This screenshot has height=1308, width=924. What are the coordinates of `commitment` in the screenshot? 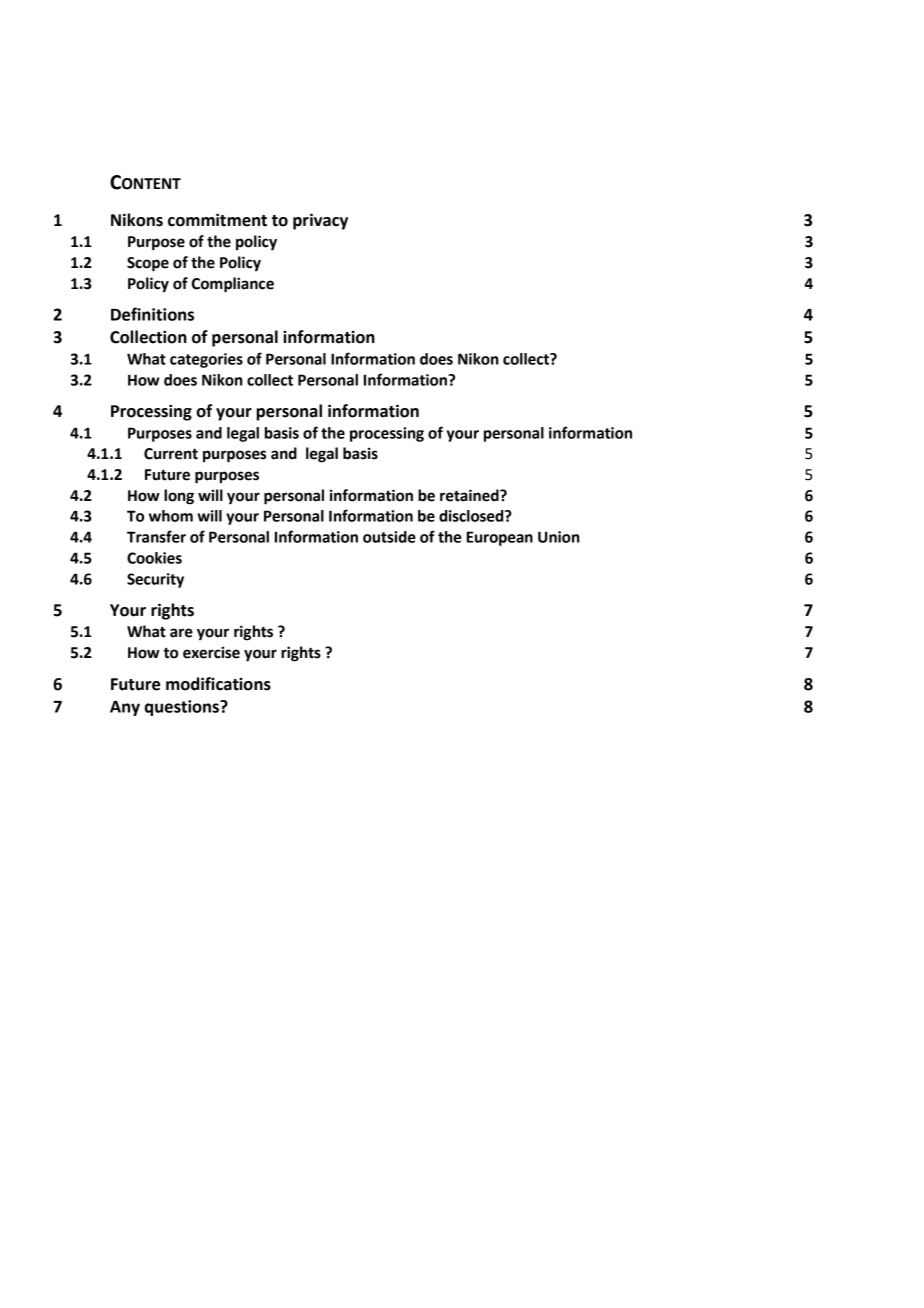 It's located at (217, 220).
